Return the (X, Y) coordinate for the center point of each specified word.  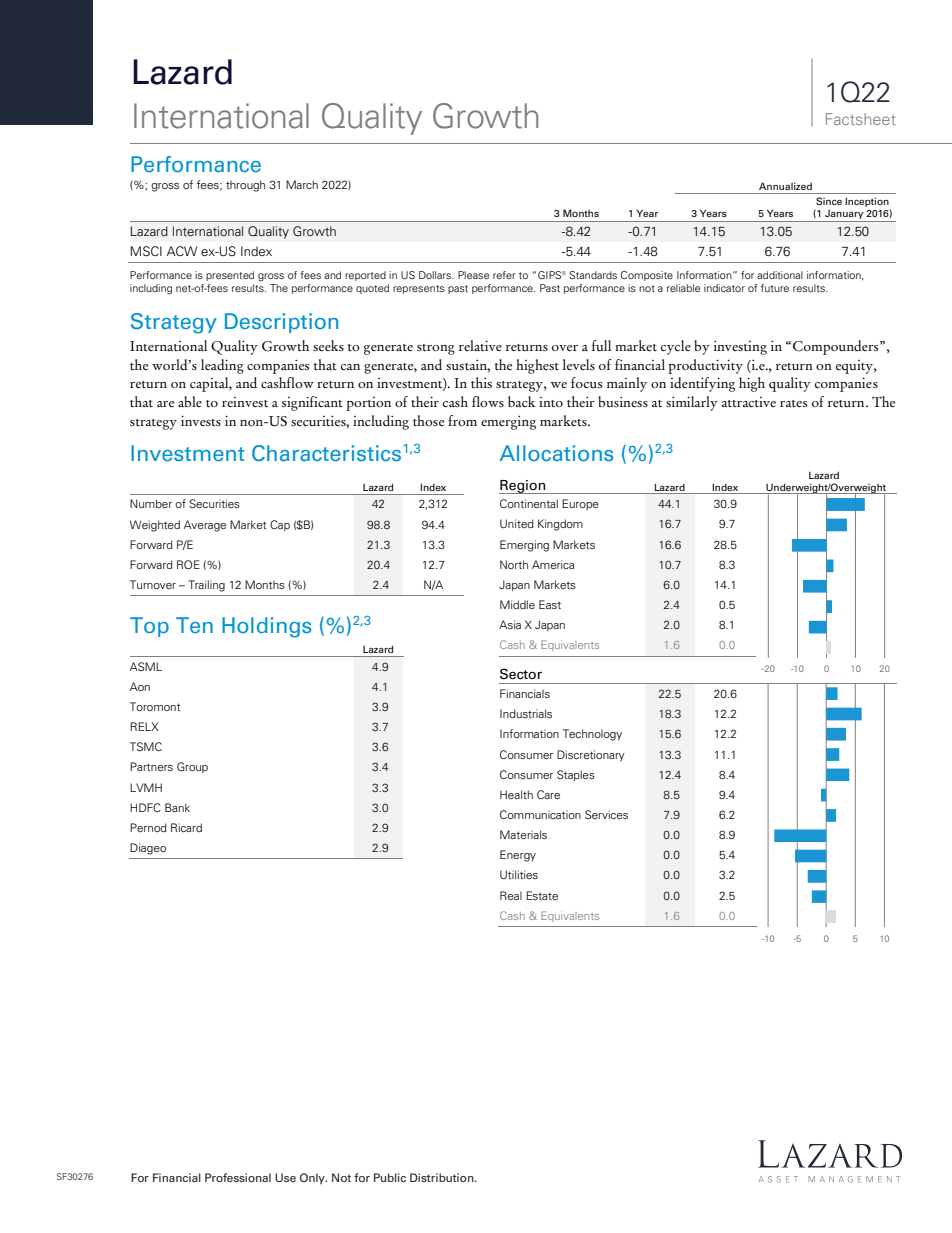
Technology (592, 735)
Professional (238, 1177)
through (245, 186)
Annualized (785, 186)
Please (473, 275)
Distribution (443, 1177)
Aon (140, 686)
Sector (521, 674)
